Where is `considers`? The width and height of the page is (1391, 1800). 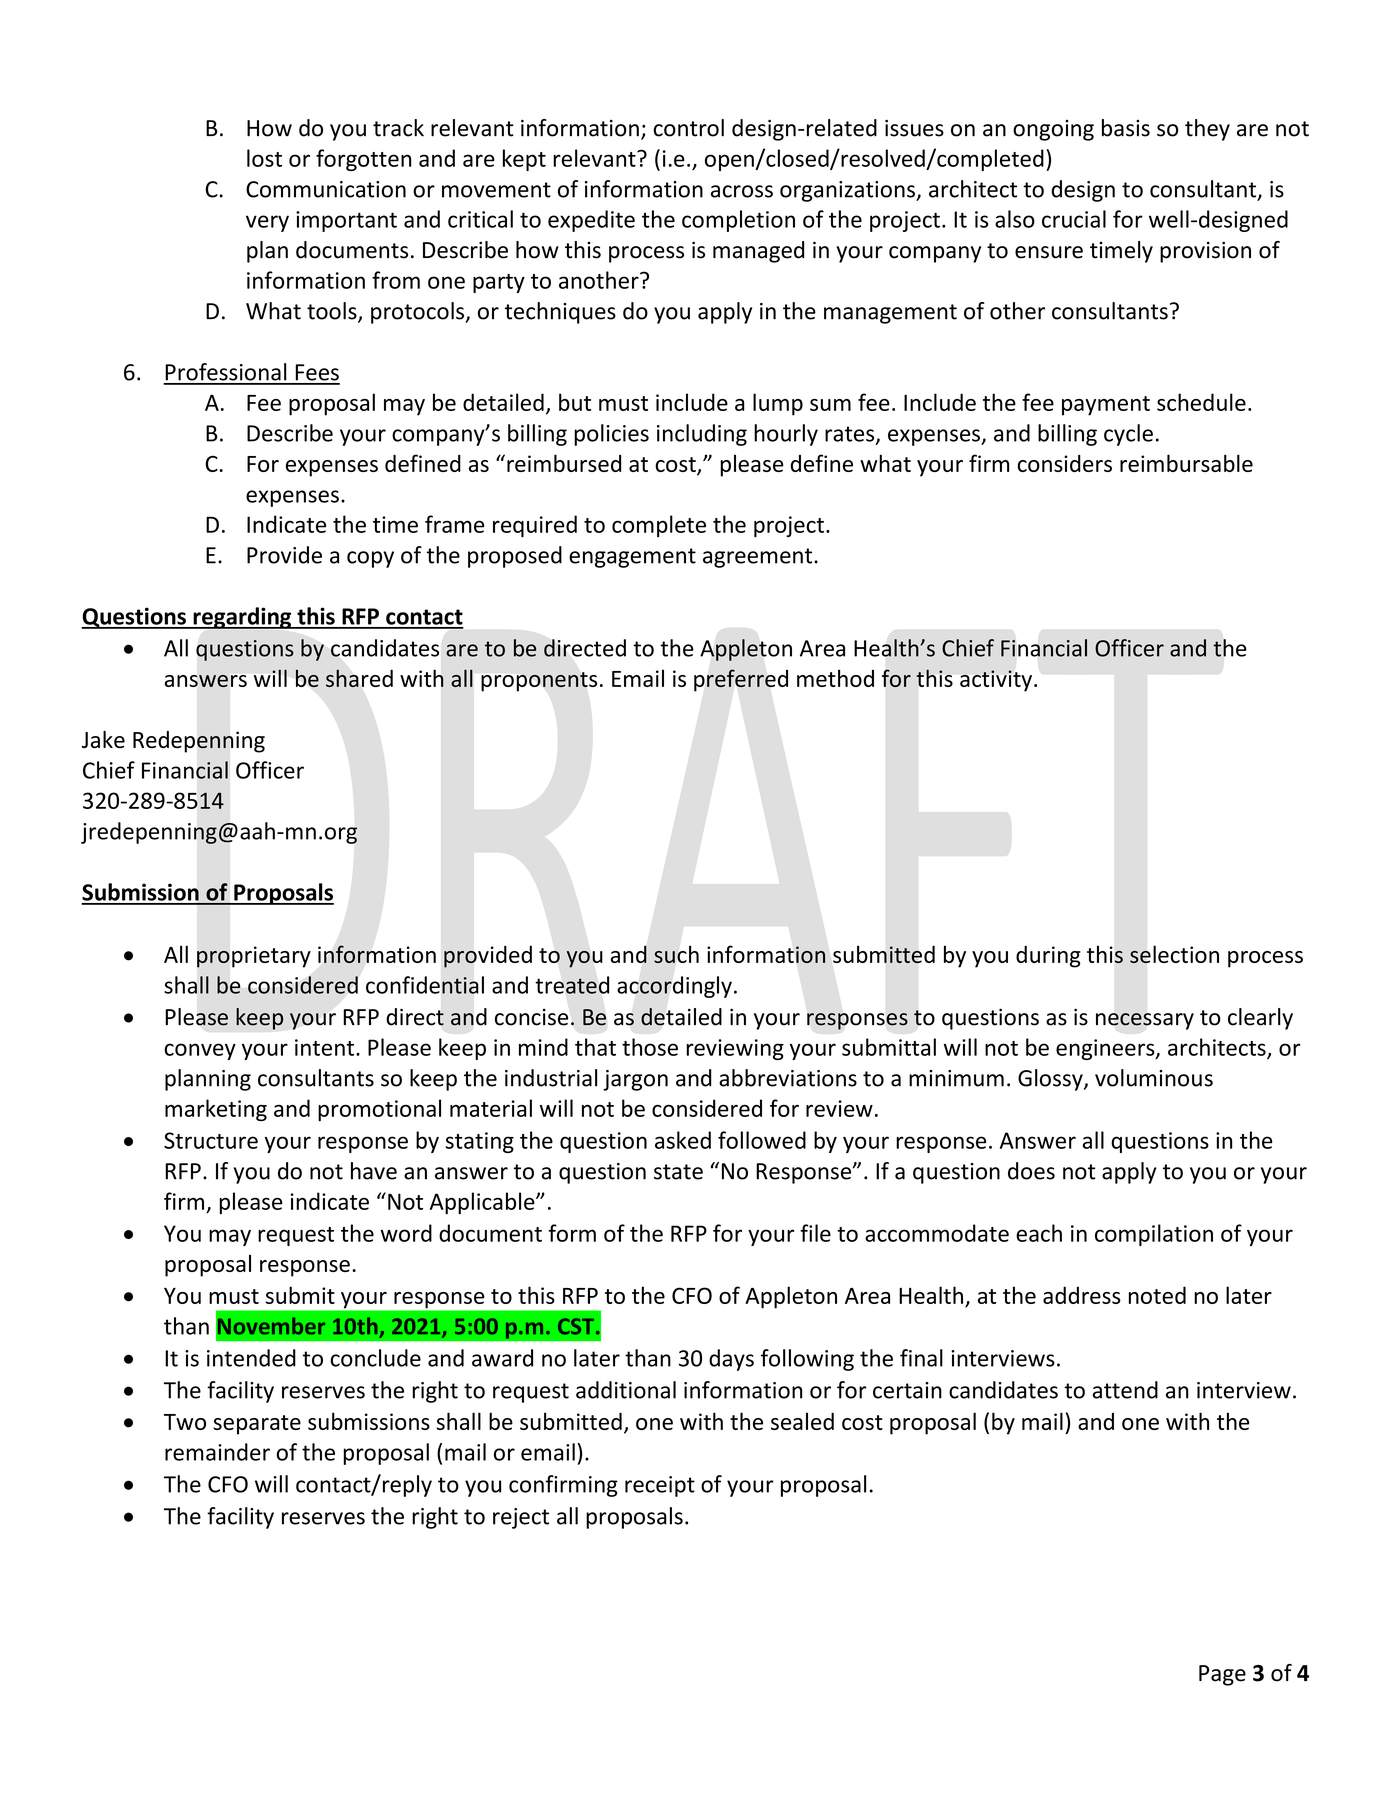
considers is located at coordinates (1064, 463).
